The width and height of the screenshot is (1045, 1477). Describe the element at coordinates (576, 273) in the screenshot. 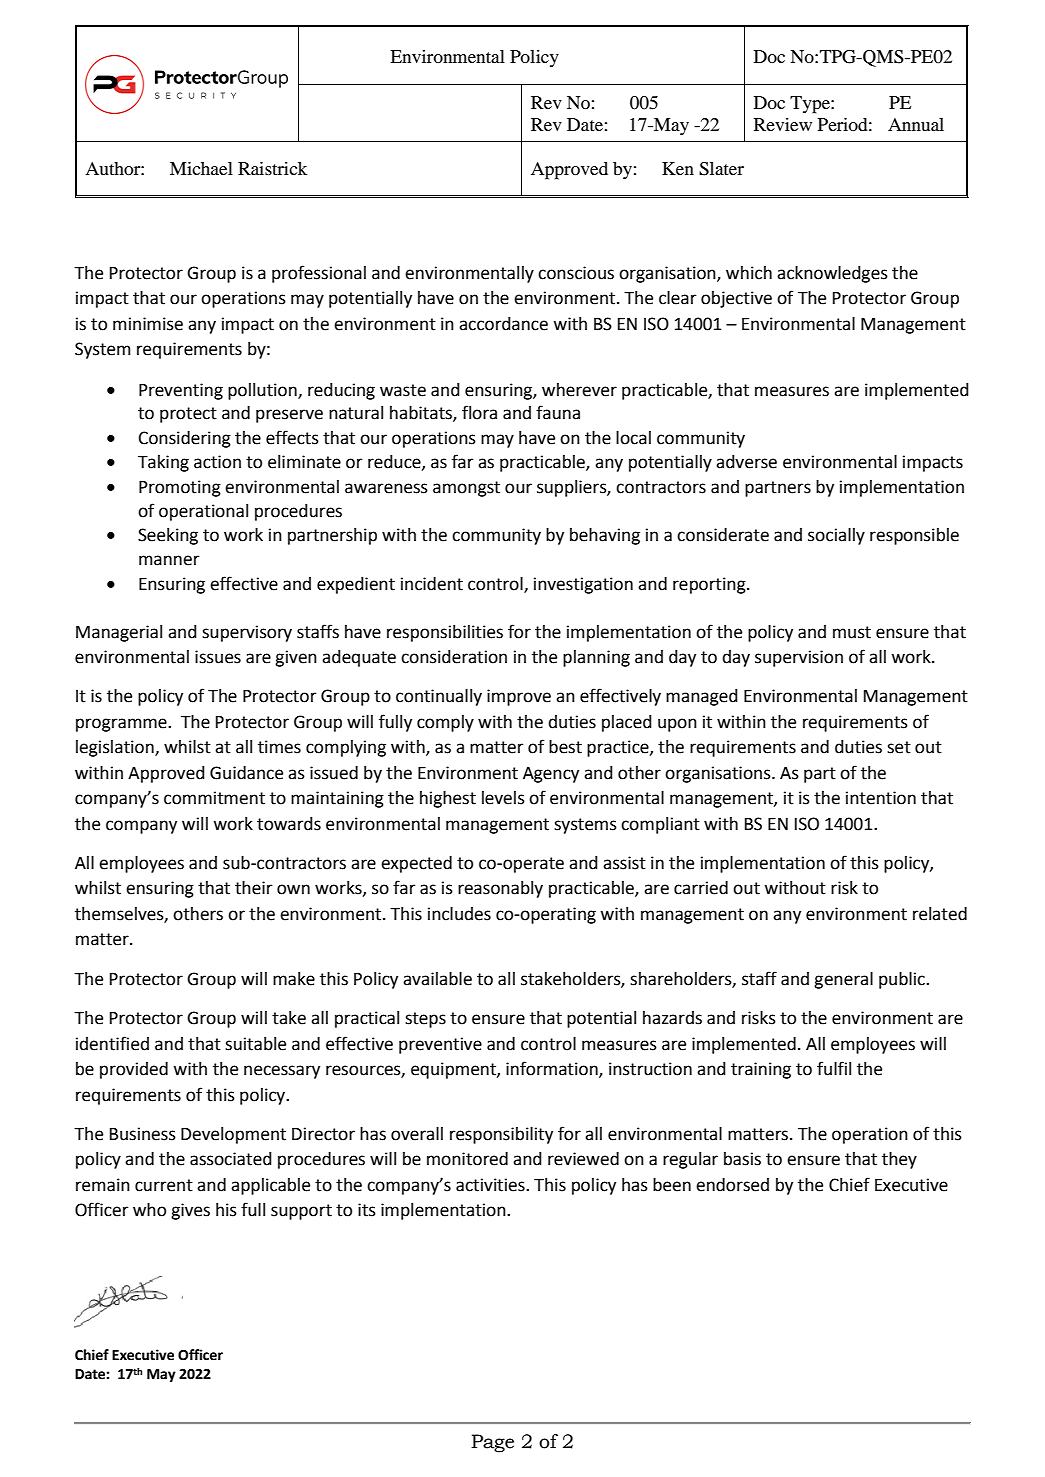

I see `conscious` at that location.
